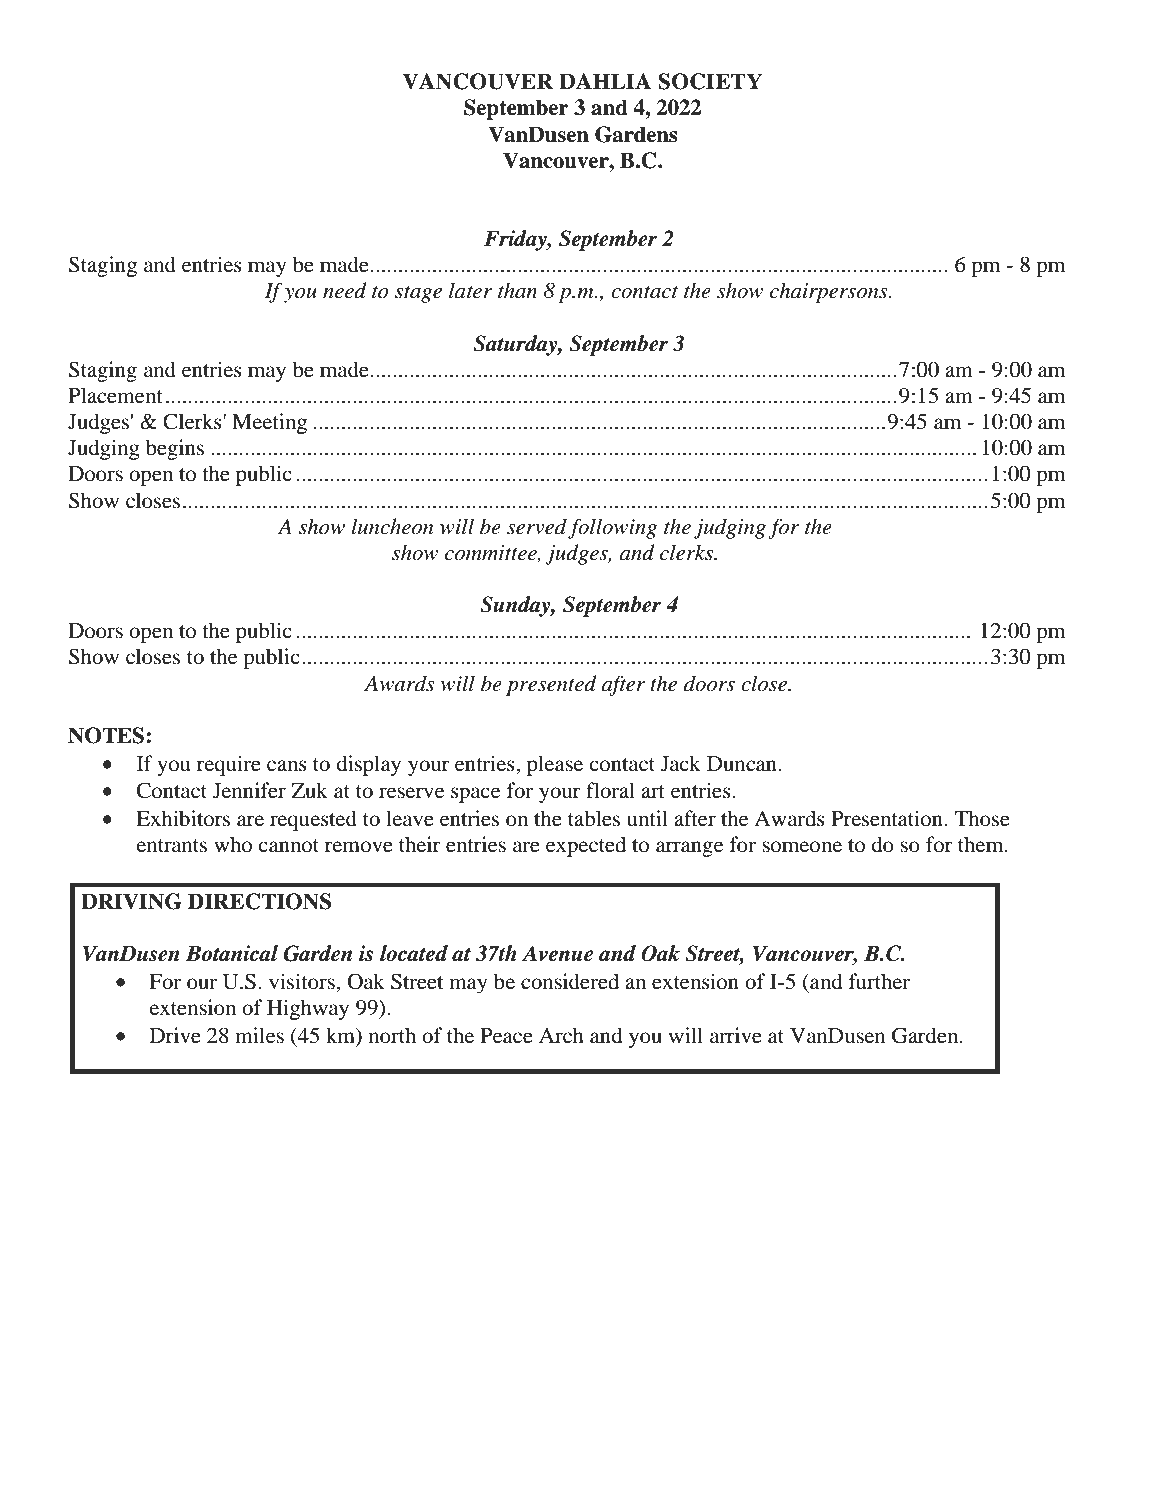  What do you see at coordinates (710, 81) in the page?
I see `SOCIETY` at bounding box center [710, 81].
